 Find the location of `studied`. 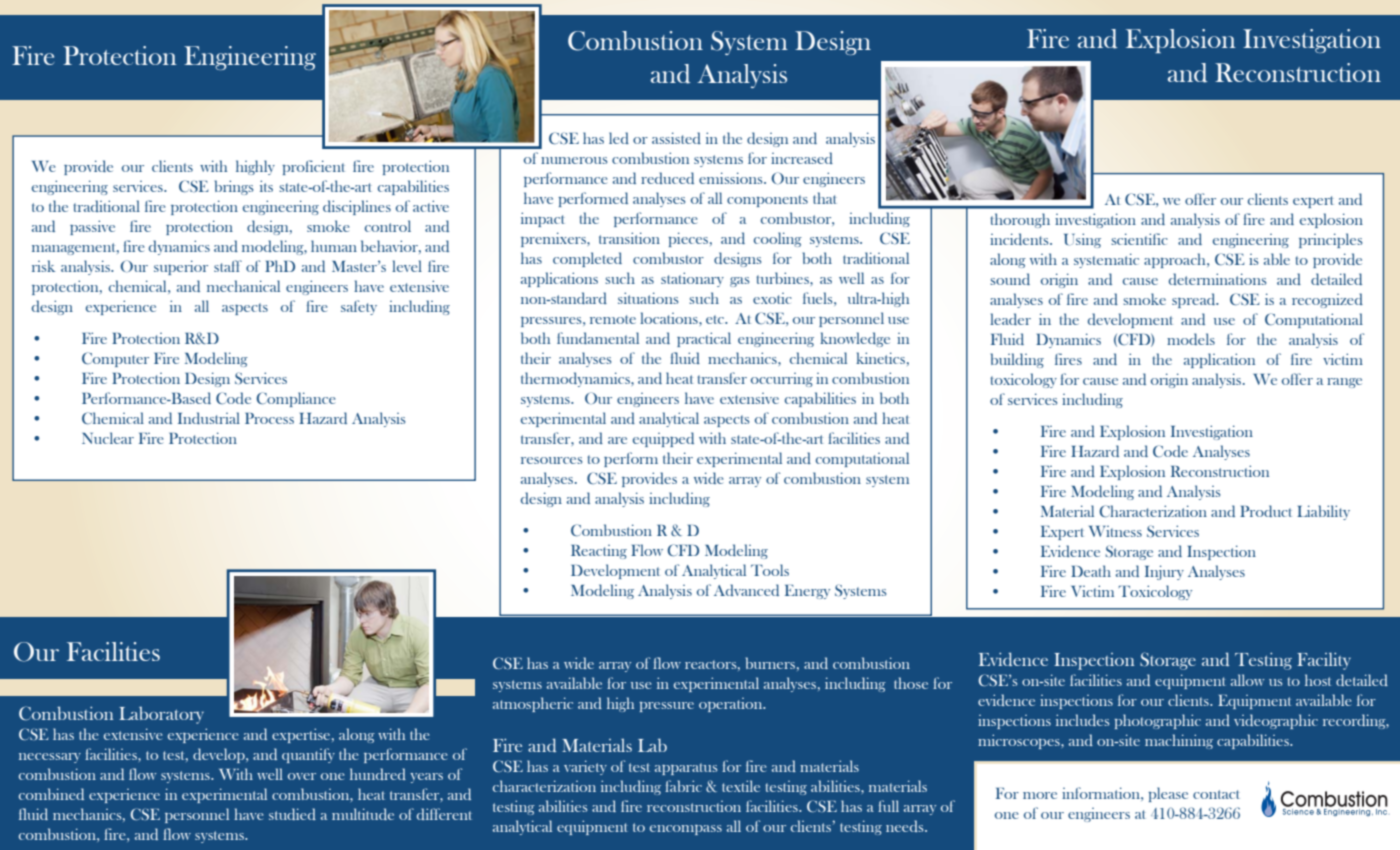

studied is located at coordinates (292, 814).
